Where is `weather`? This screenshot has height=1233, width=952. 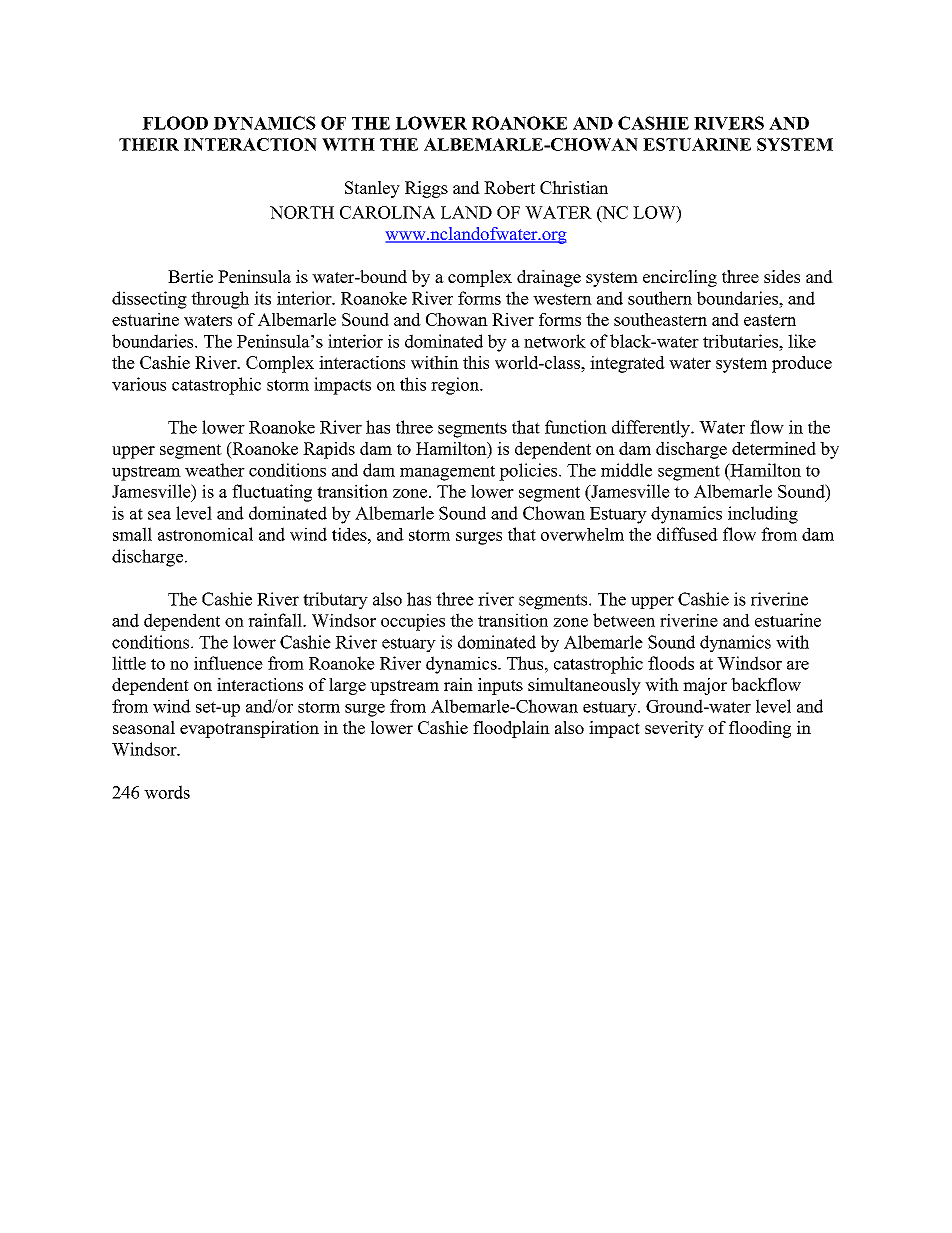 weather is located at coordinates (215, 470).
